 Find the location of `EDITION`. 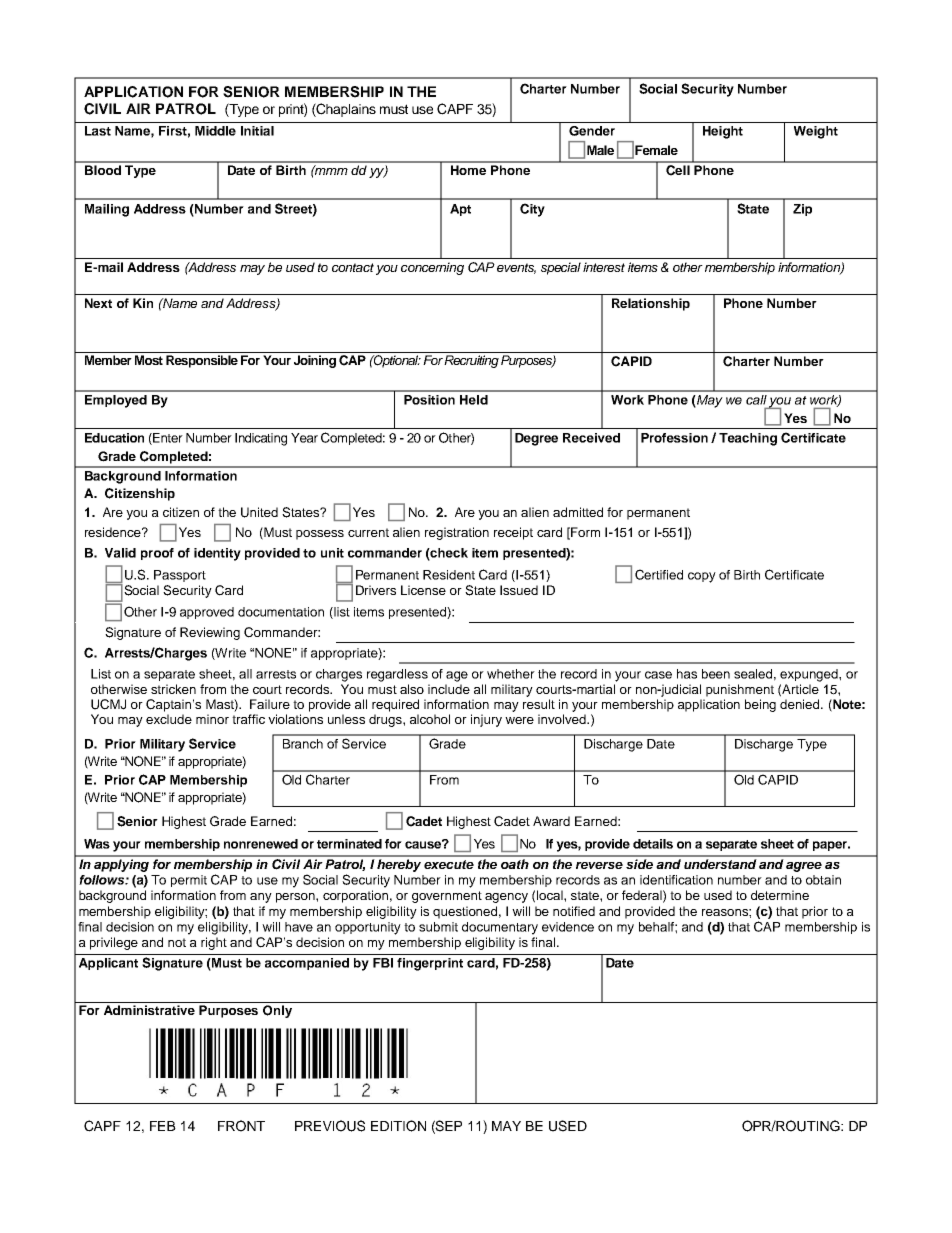

EDITION is located at coordinates (398, 1126).
